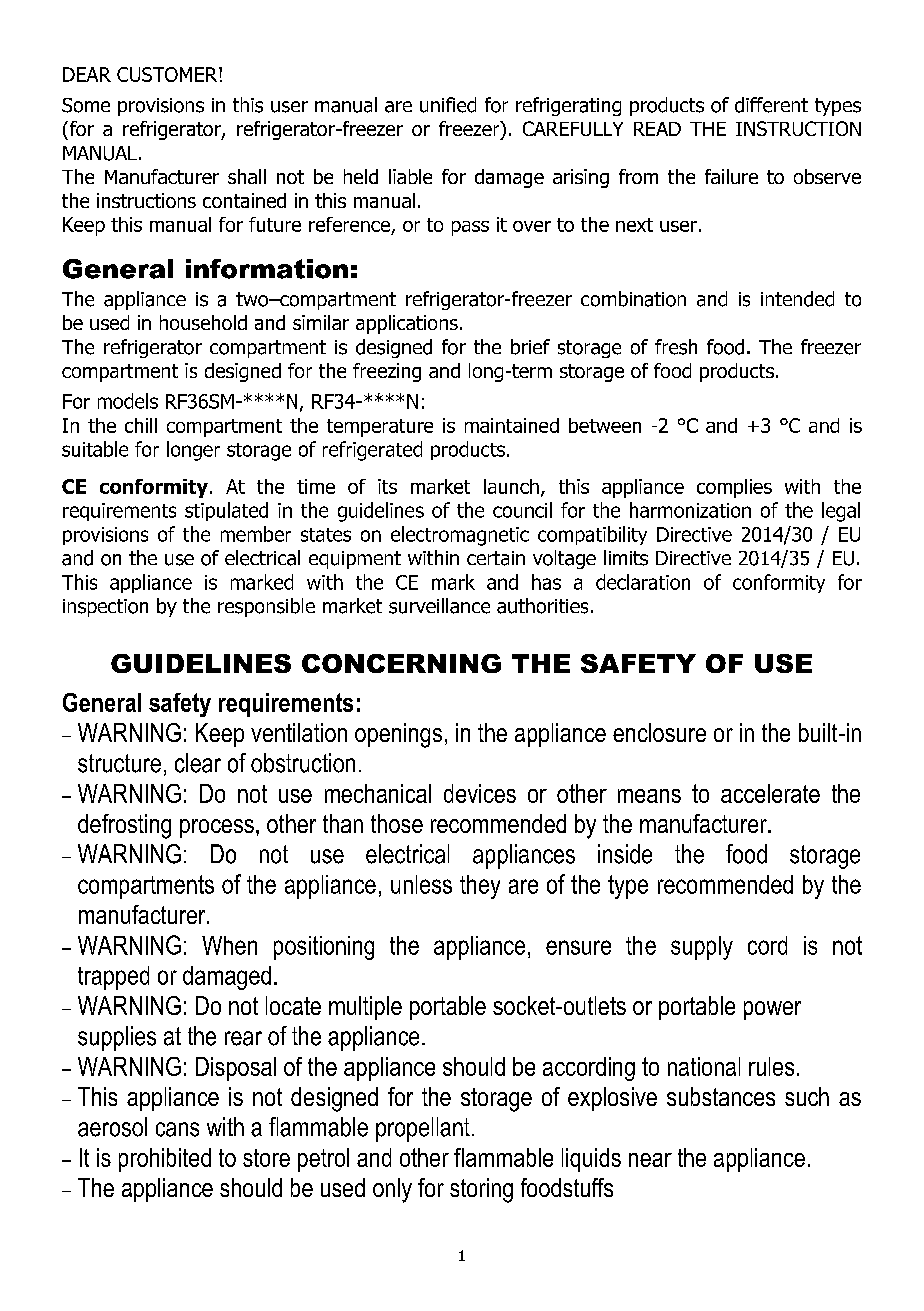 The image size is (924, 1311). What do you see at coordinates (480, 793) in the image?
I see `devices` at bounding box center [480, 793].
